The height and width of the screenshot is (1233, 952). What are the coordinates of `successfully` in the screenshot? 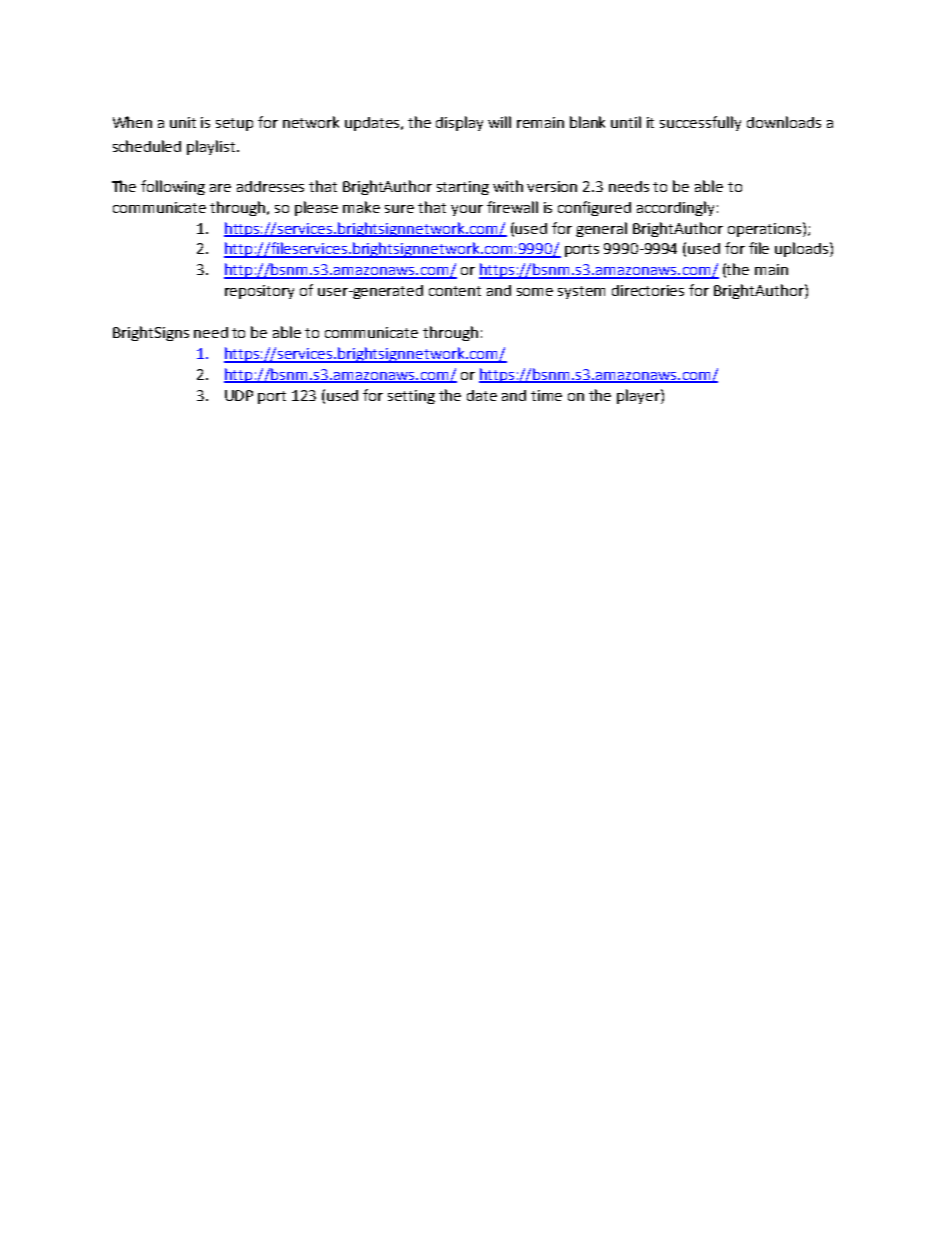 It's located at (700, 123).
